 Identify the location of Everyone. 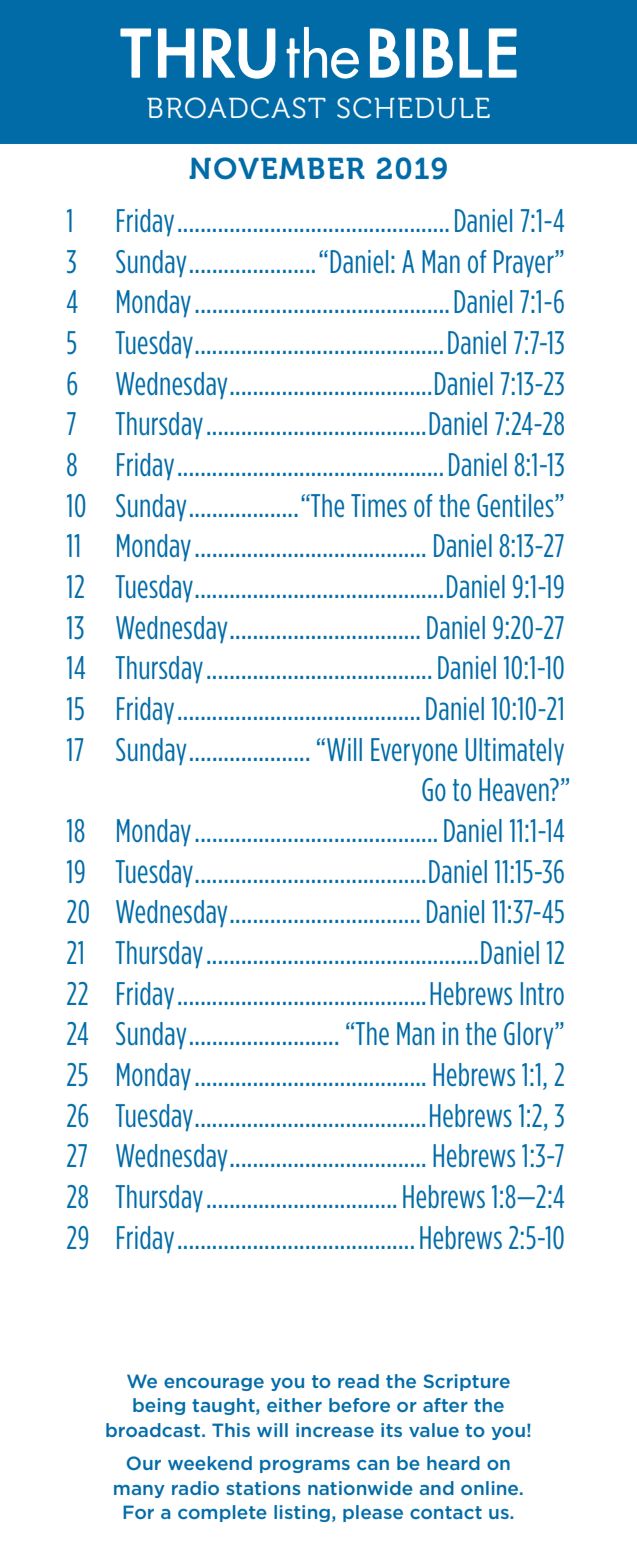
(414, 751).
